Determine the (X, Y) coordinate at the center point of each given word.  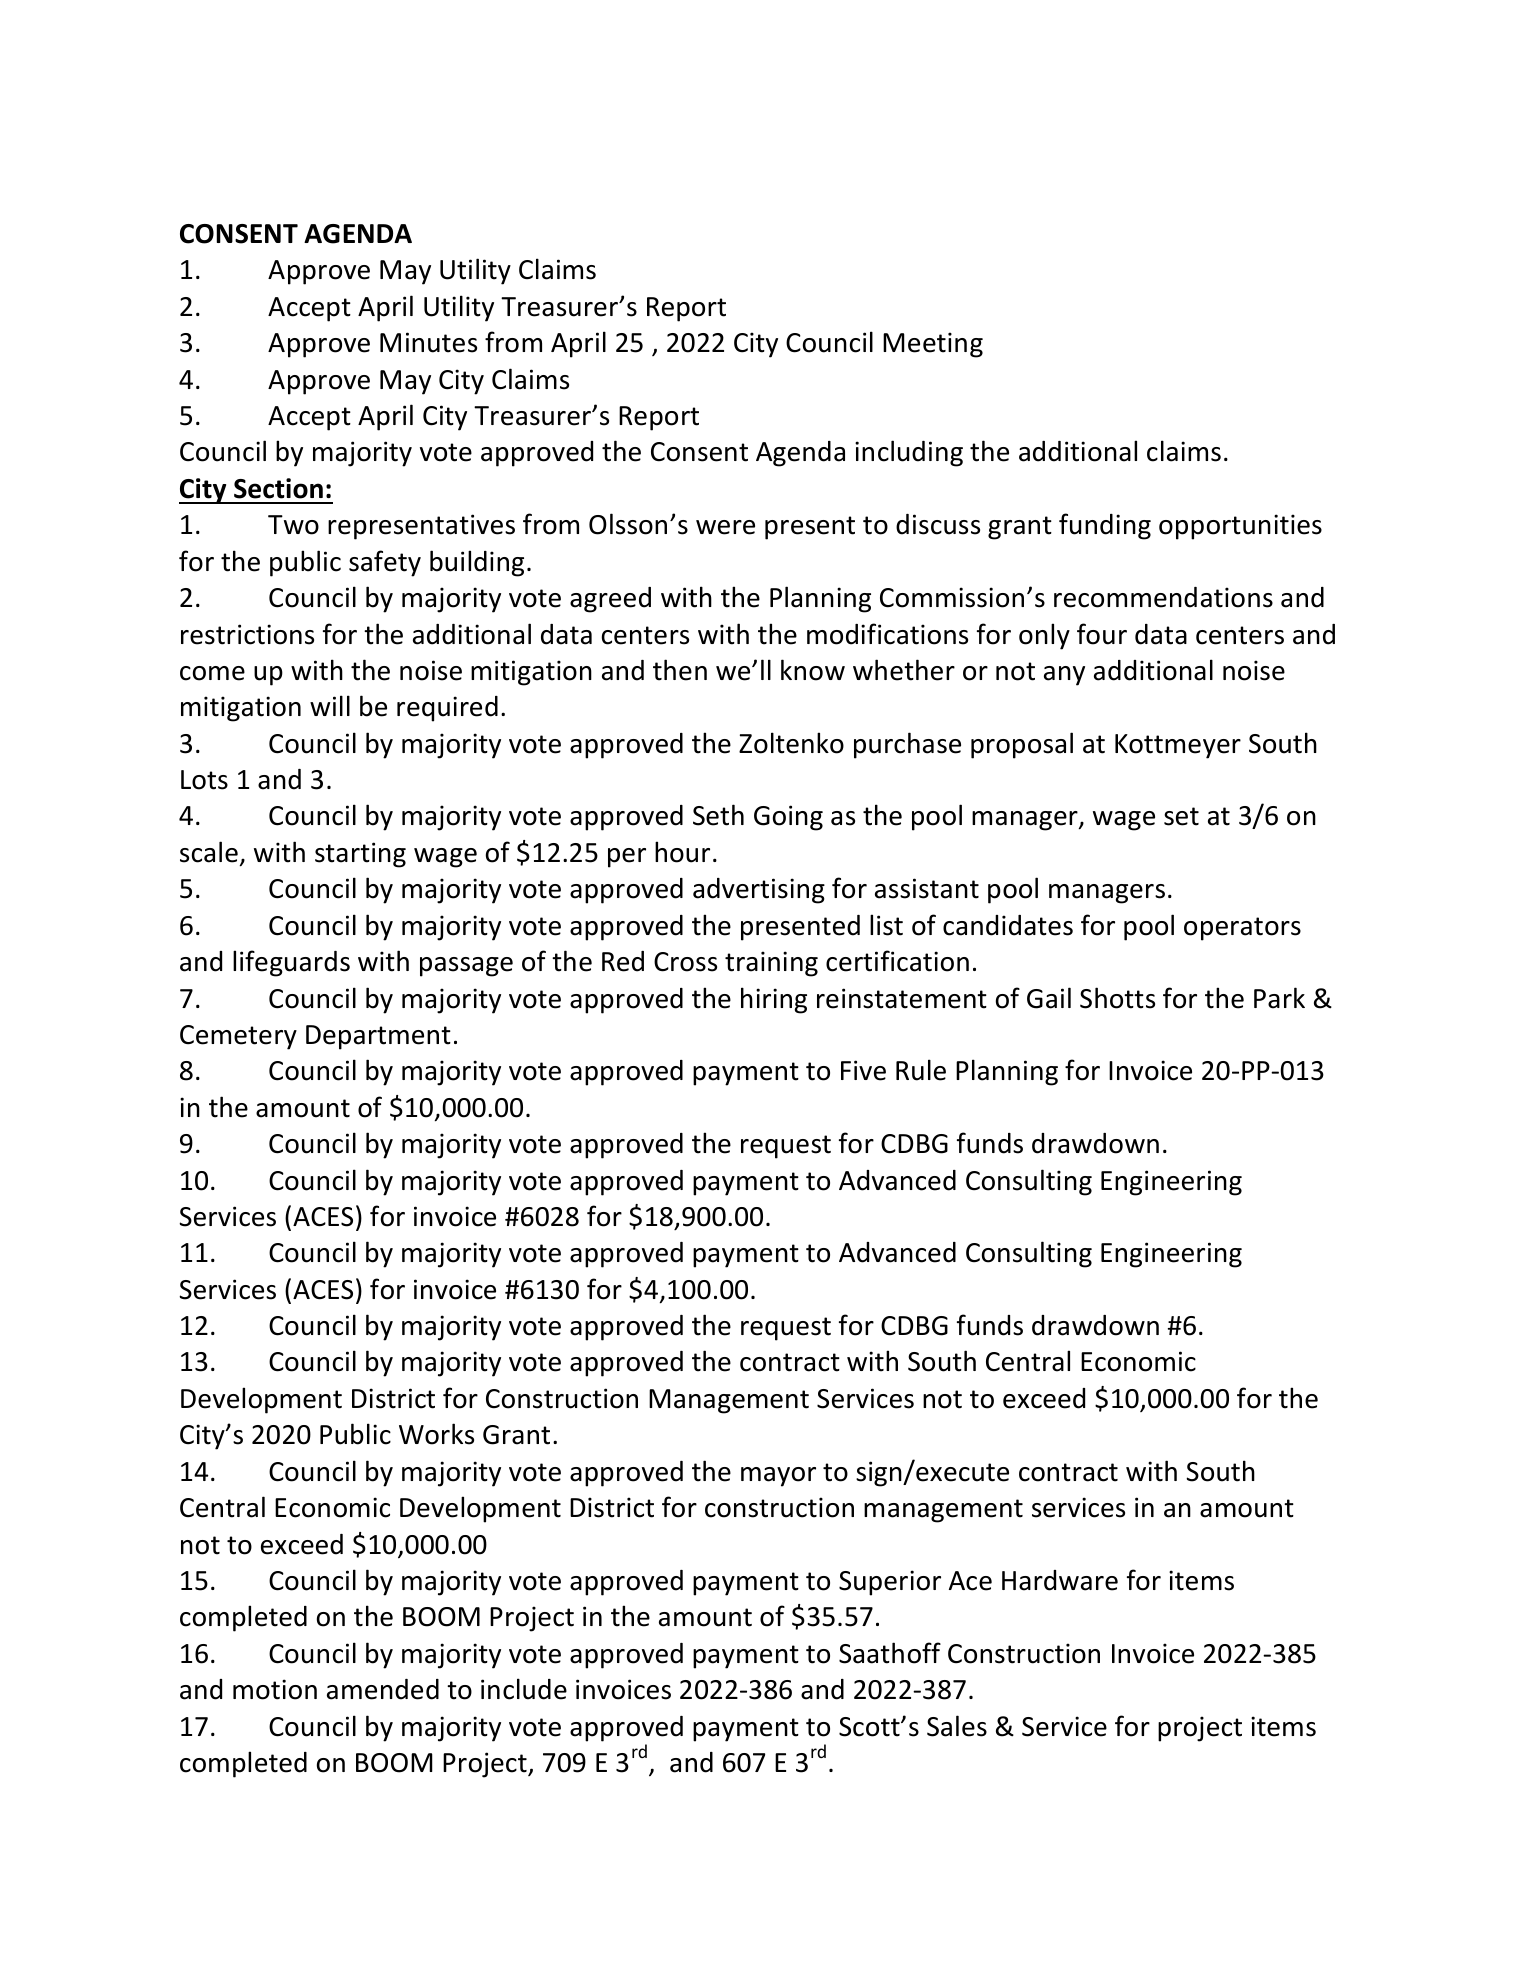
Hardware (1060, 1580)
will (330, 705)
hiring (774, 1000)
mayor (778, 1477)
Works (436, 1434)
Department (378, 1037)
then (680, 670)
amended (383, 1689)
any (1064, 676)
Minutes (428, 342)
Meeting (933, 345)
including (909, 453)
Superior (890, 1583)
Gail (1049, 998)
